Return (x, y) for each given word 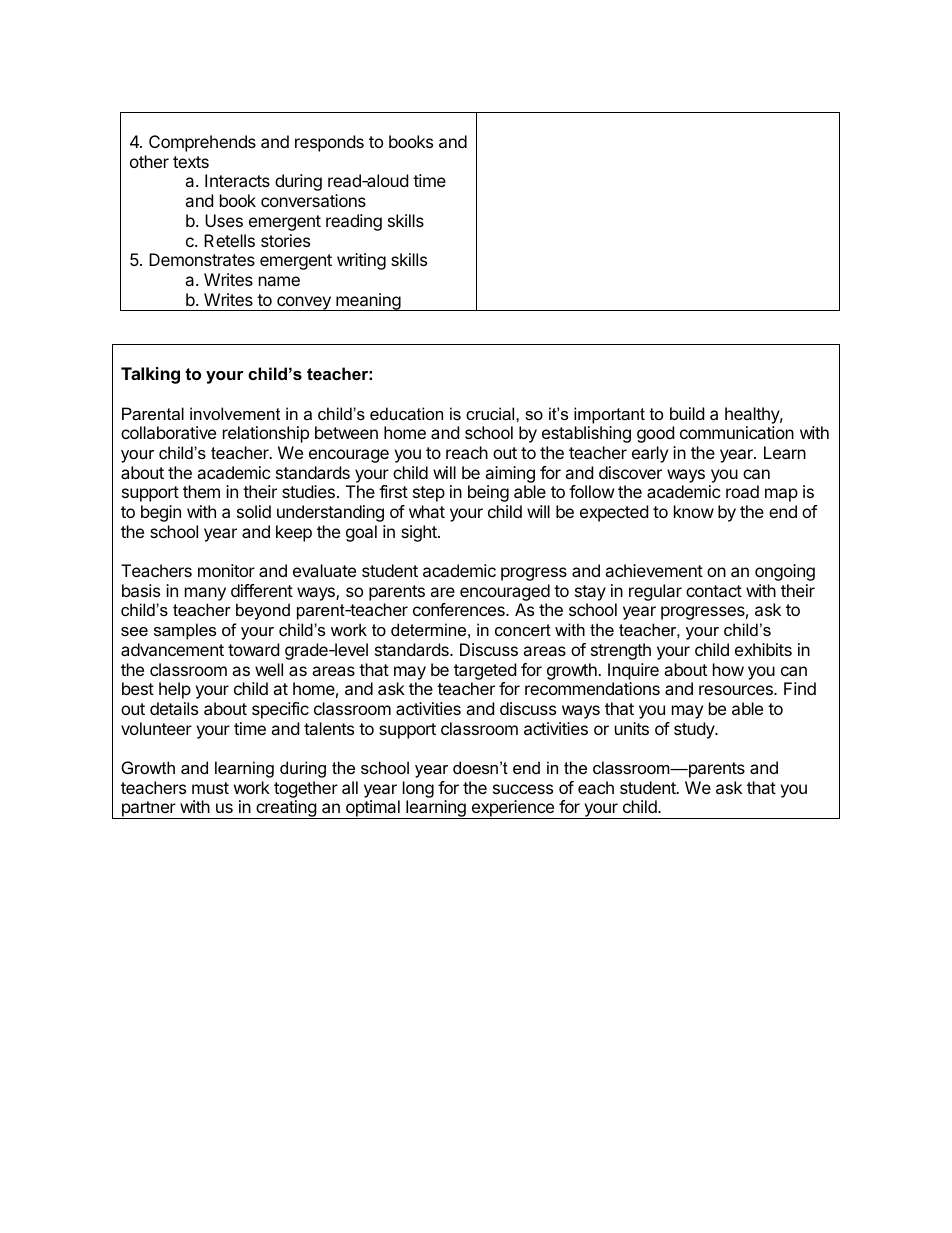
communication (737, 432)
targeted (485, 671)
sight (420, 533)
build (687, 413)
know (694, 511)
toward (253, 649)
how (728, 669)
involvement (235, 413)
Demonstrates (202, 259)
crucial (491, 413)
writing (361, 261)
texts (191, 162)
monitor (226, 570)
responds (329, 143)
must (210, 788)
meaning (368, 302)
